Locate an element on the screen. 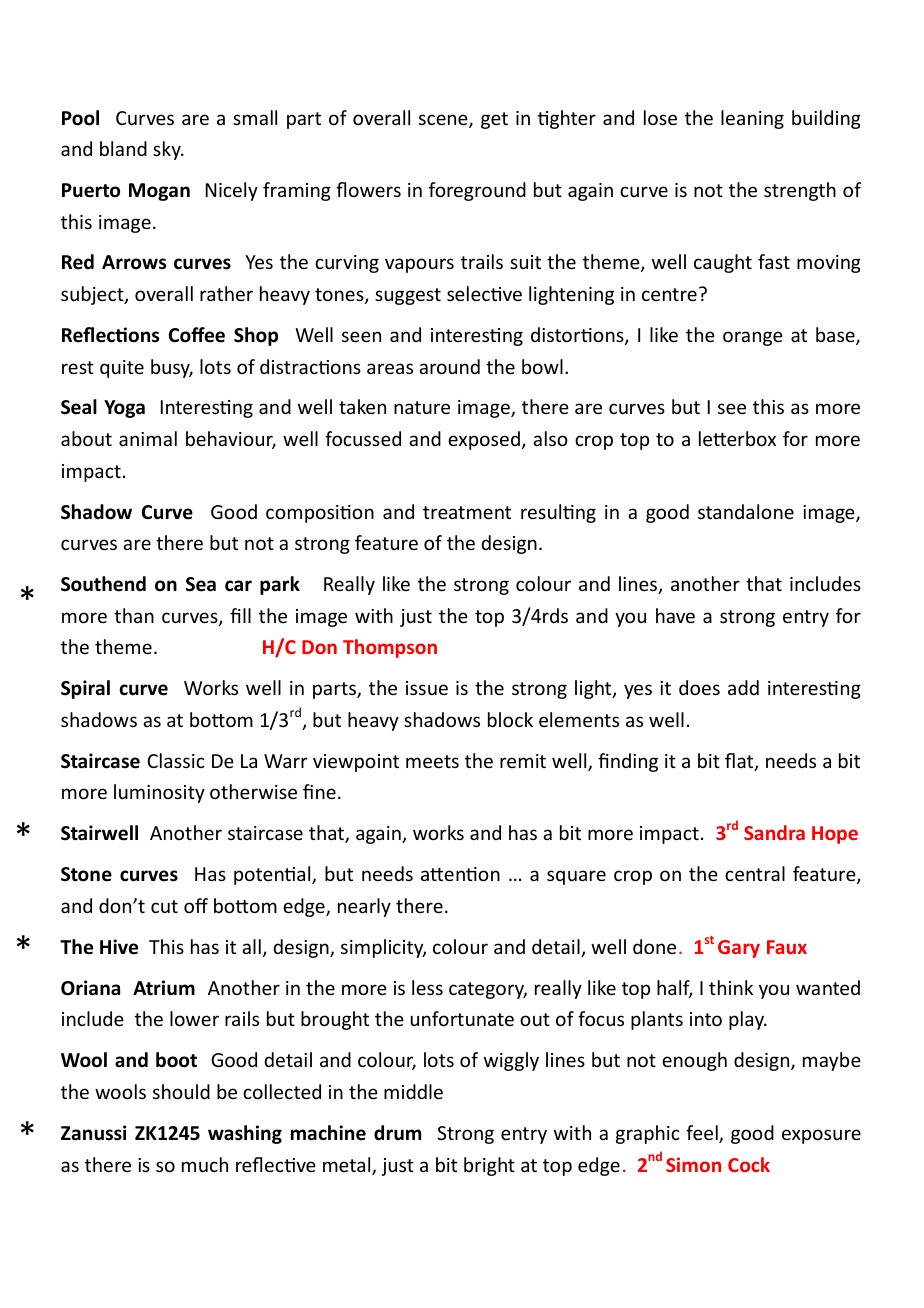  cut is located at coordinates (164, 906).
